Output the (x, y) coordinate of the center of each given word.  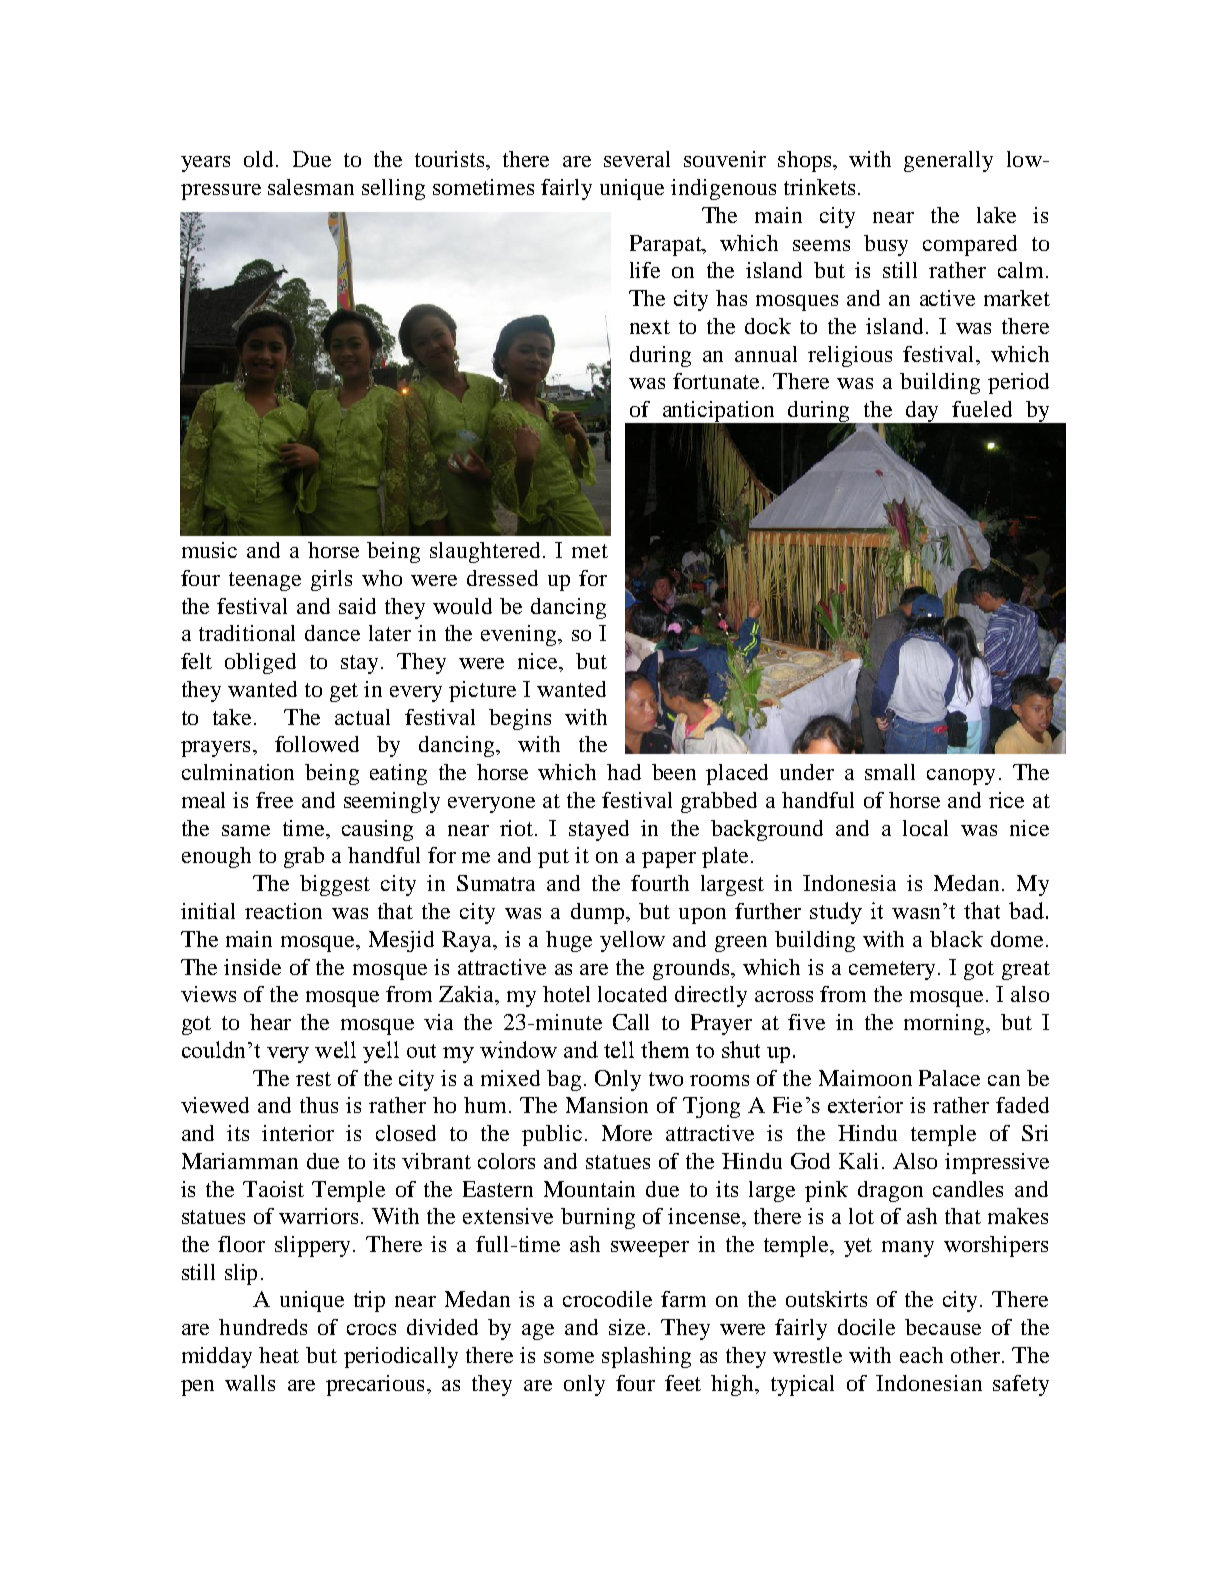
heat (279, 1355)
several (637, 159)
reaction (283, 911)
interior (298, 1133)
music (209, 550)
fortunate (718, 381)
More (627, 1133)
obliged (260, 663)
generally (948, 161)
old (258, 159)
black (956, 939)
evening (520, 635)
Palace (949, 1078)
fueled (982, 409)
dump (597, 913)
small (890, 772)
